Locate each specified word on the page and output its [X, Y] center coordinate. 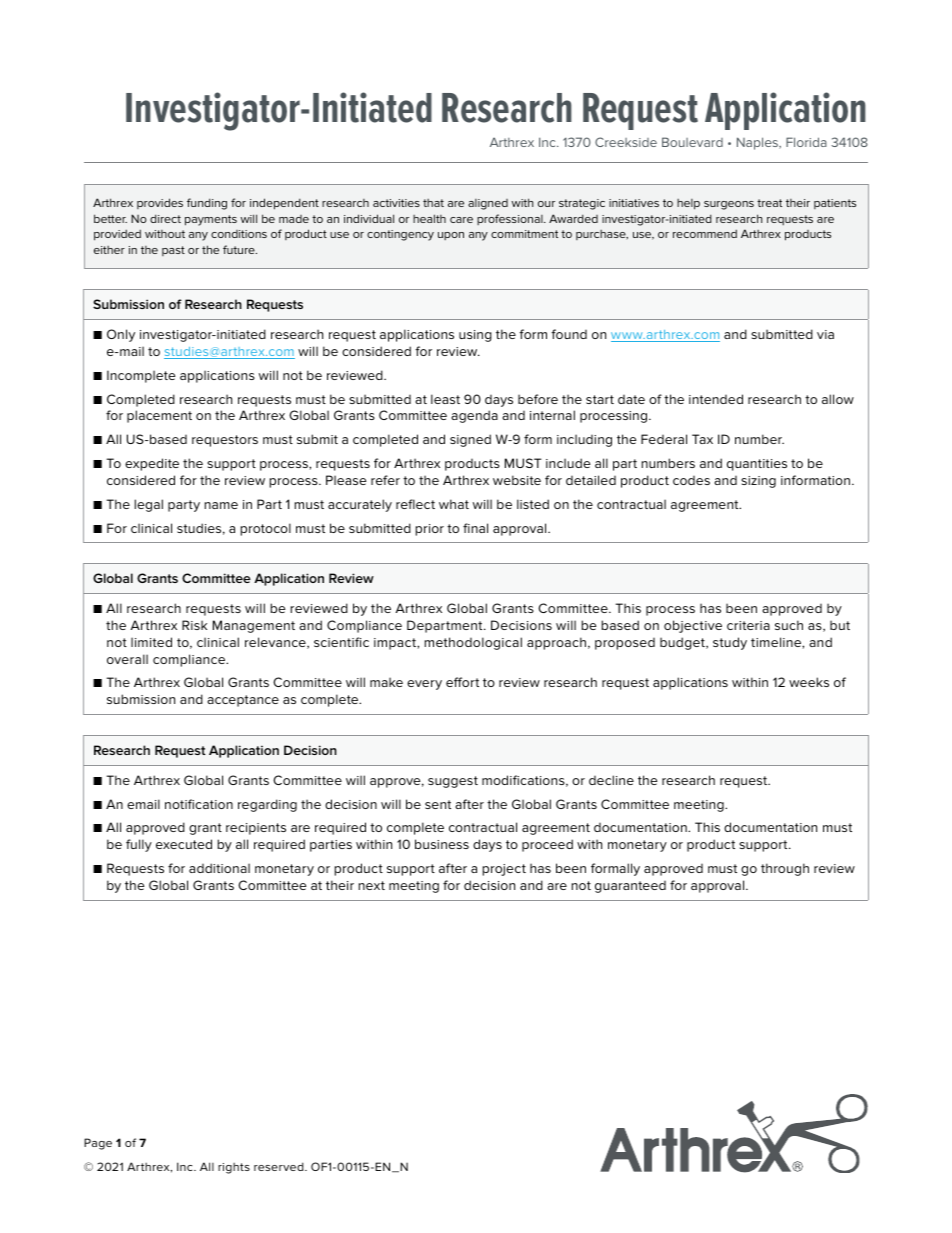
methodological [473, 643]
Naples [758, 143]
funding [207, 204]
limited [151, 642]
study [730, 643]
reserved [280, 1166]
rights [234, 1168]
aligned [488, 204]
